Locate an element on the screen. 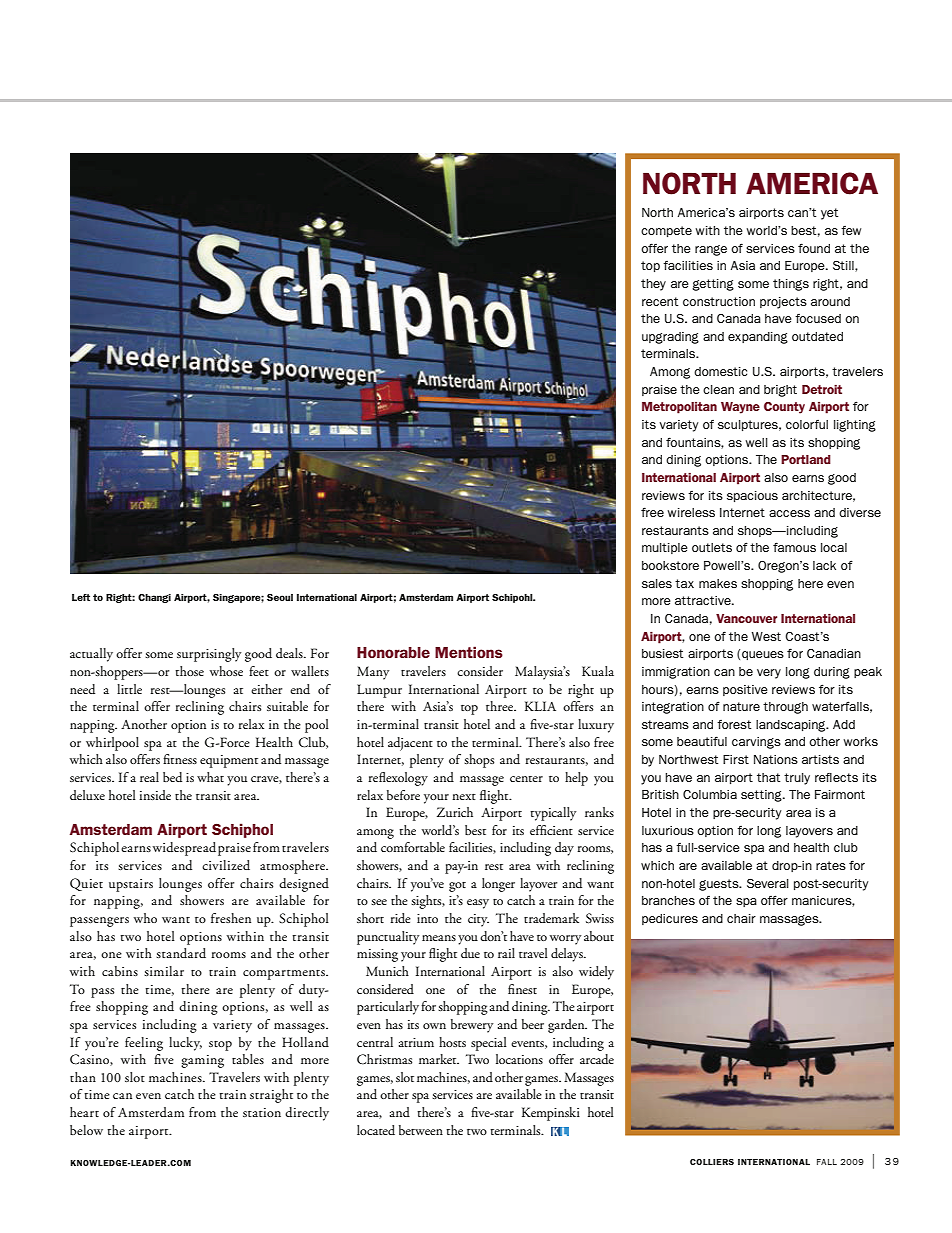 The image size is (952, 1233). Zurich is located at coordinates (455, 812).
